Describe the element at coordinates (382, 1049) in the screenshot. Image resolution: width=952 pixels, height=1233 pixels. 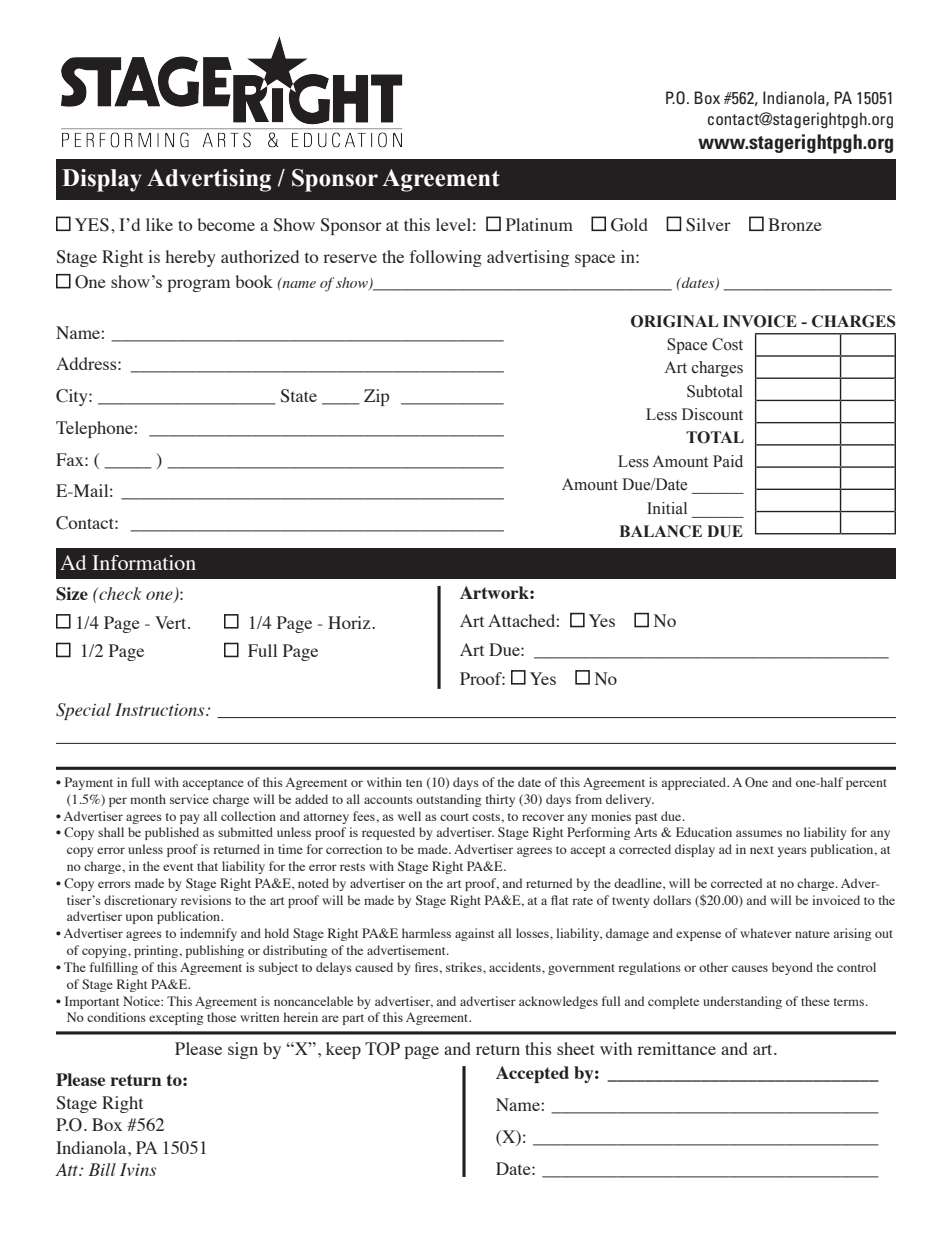
I see `TOP` at that location.
